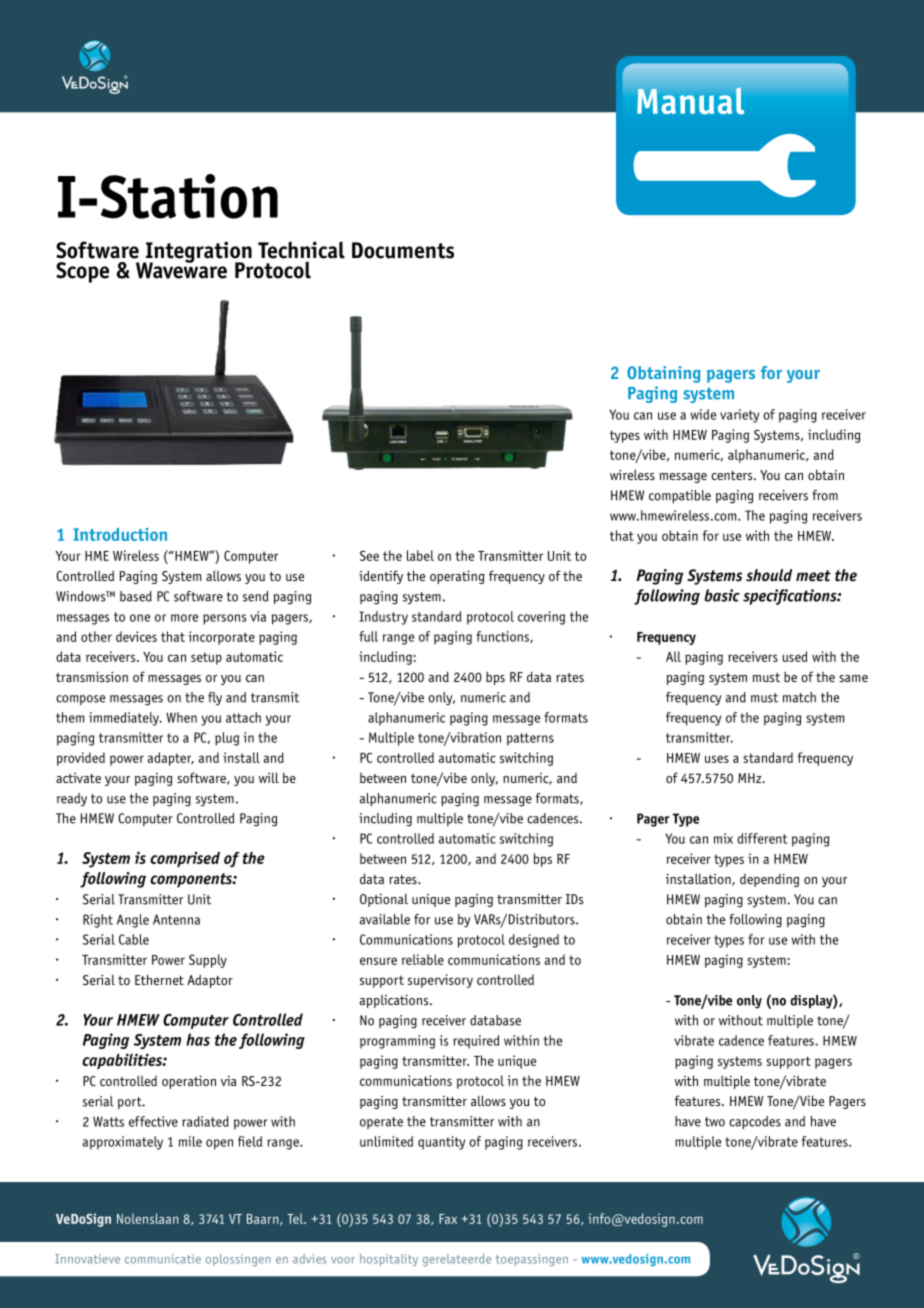 This screenshot has width=924, height=1308. What do you see at coordinates (448, 1219) in the screenshot?
I see `Fax` at bounding box center [448, 1219].
